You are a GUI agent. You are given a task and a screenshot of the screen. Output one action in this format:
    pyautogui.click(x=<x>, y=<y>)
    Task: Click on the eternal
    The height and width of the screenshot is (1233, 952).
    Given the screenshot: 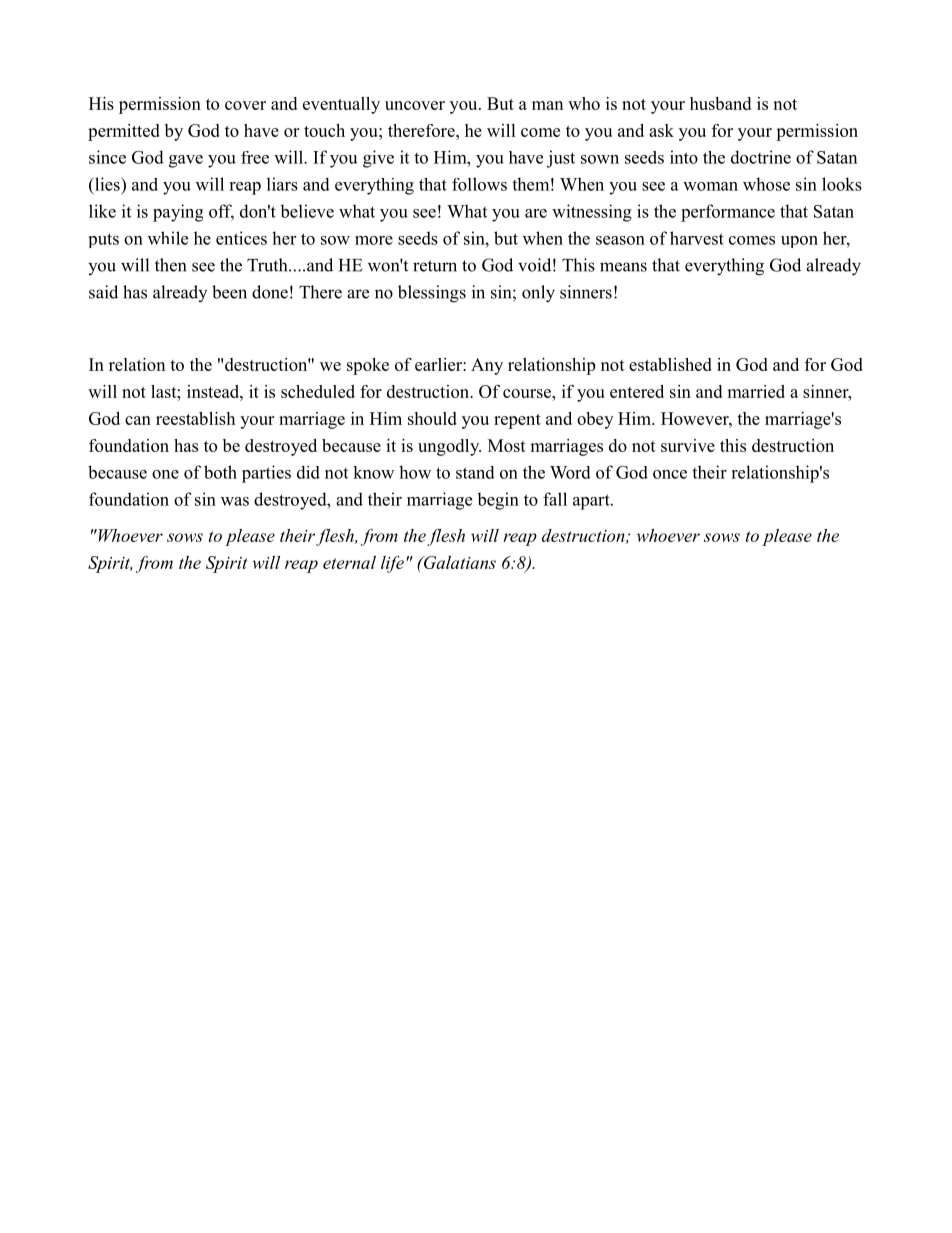 What is the action you would take?
    pyautogui.click(x=349, y=562)
